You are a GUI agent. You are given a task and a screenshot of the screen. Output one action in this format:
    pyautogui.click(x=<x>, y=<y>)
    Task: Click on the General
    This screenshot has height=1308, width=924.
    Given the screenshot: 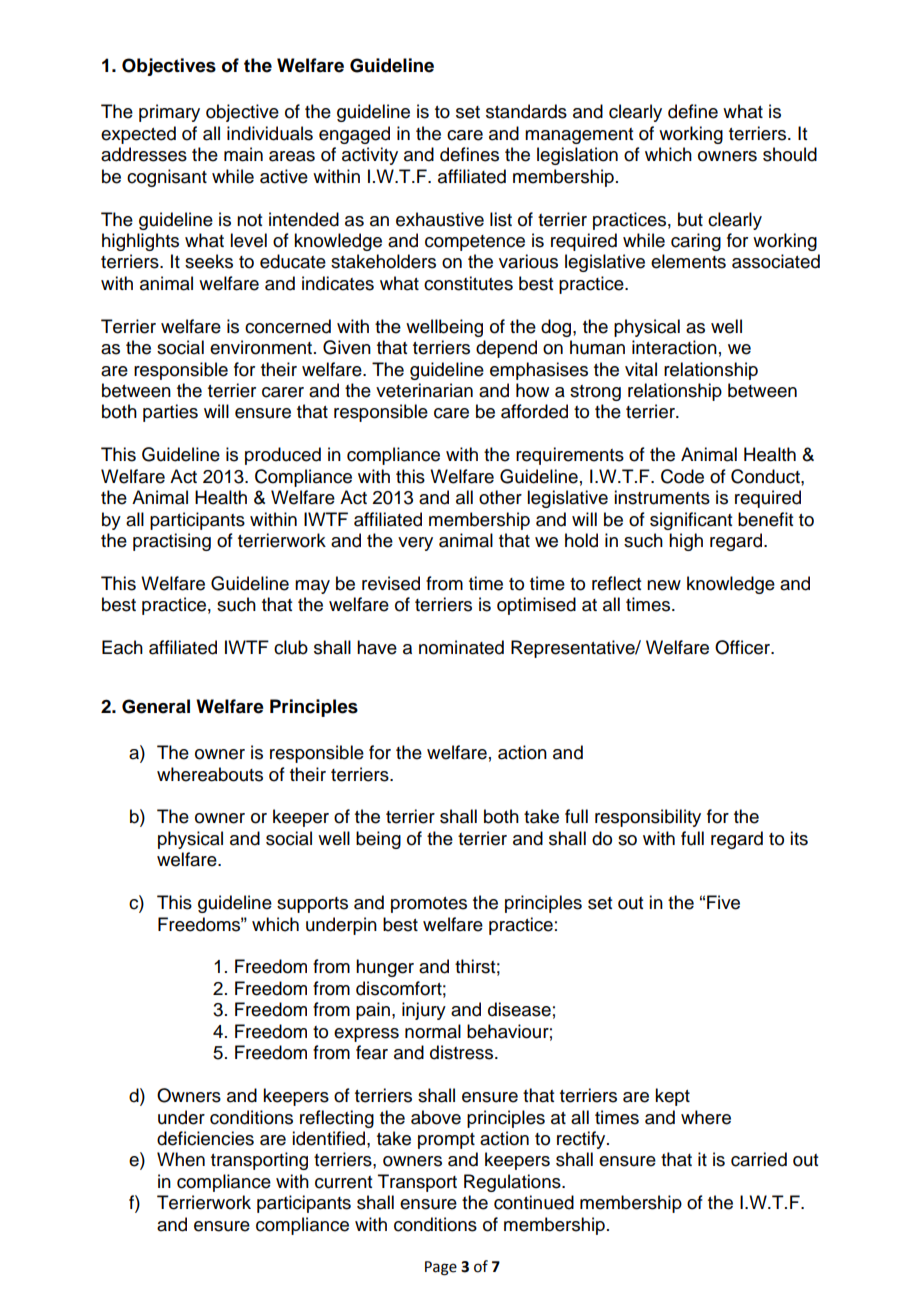 What is the action you would take?
    pyautogui.click(x=156, y=706)
